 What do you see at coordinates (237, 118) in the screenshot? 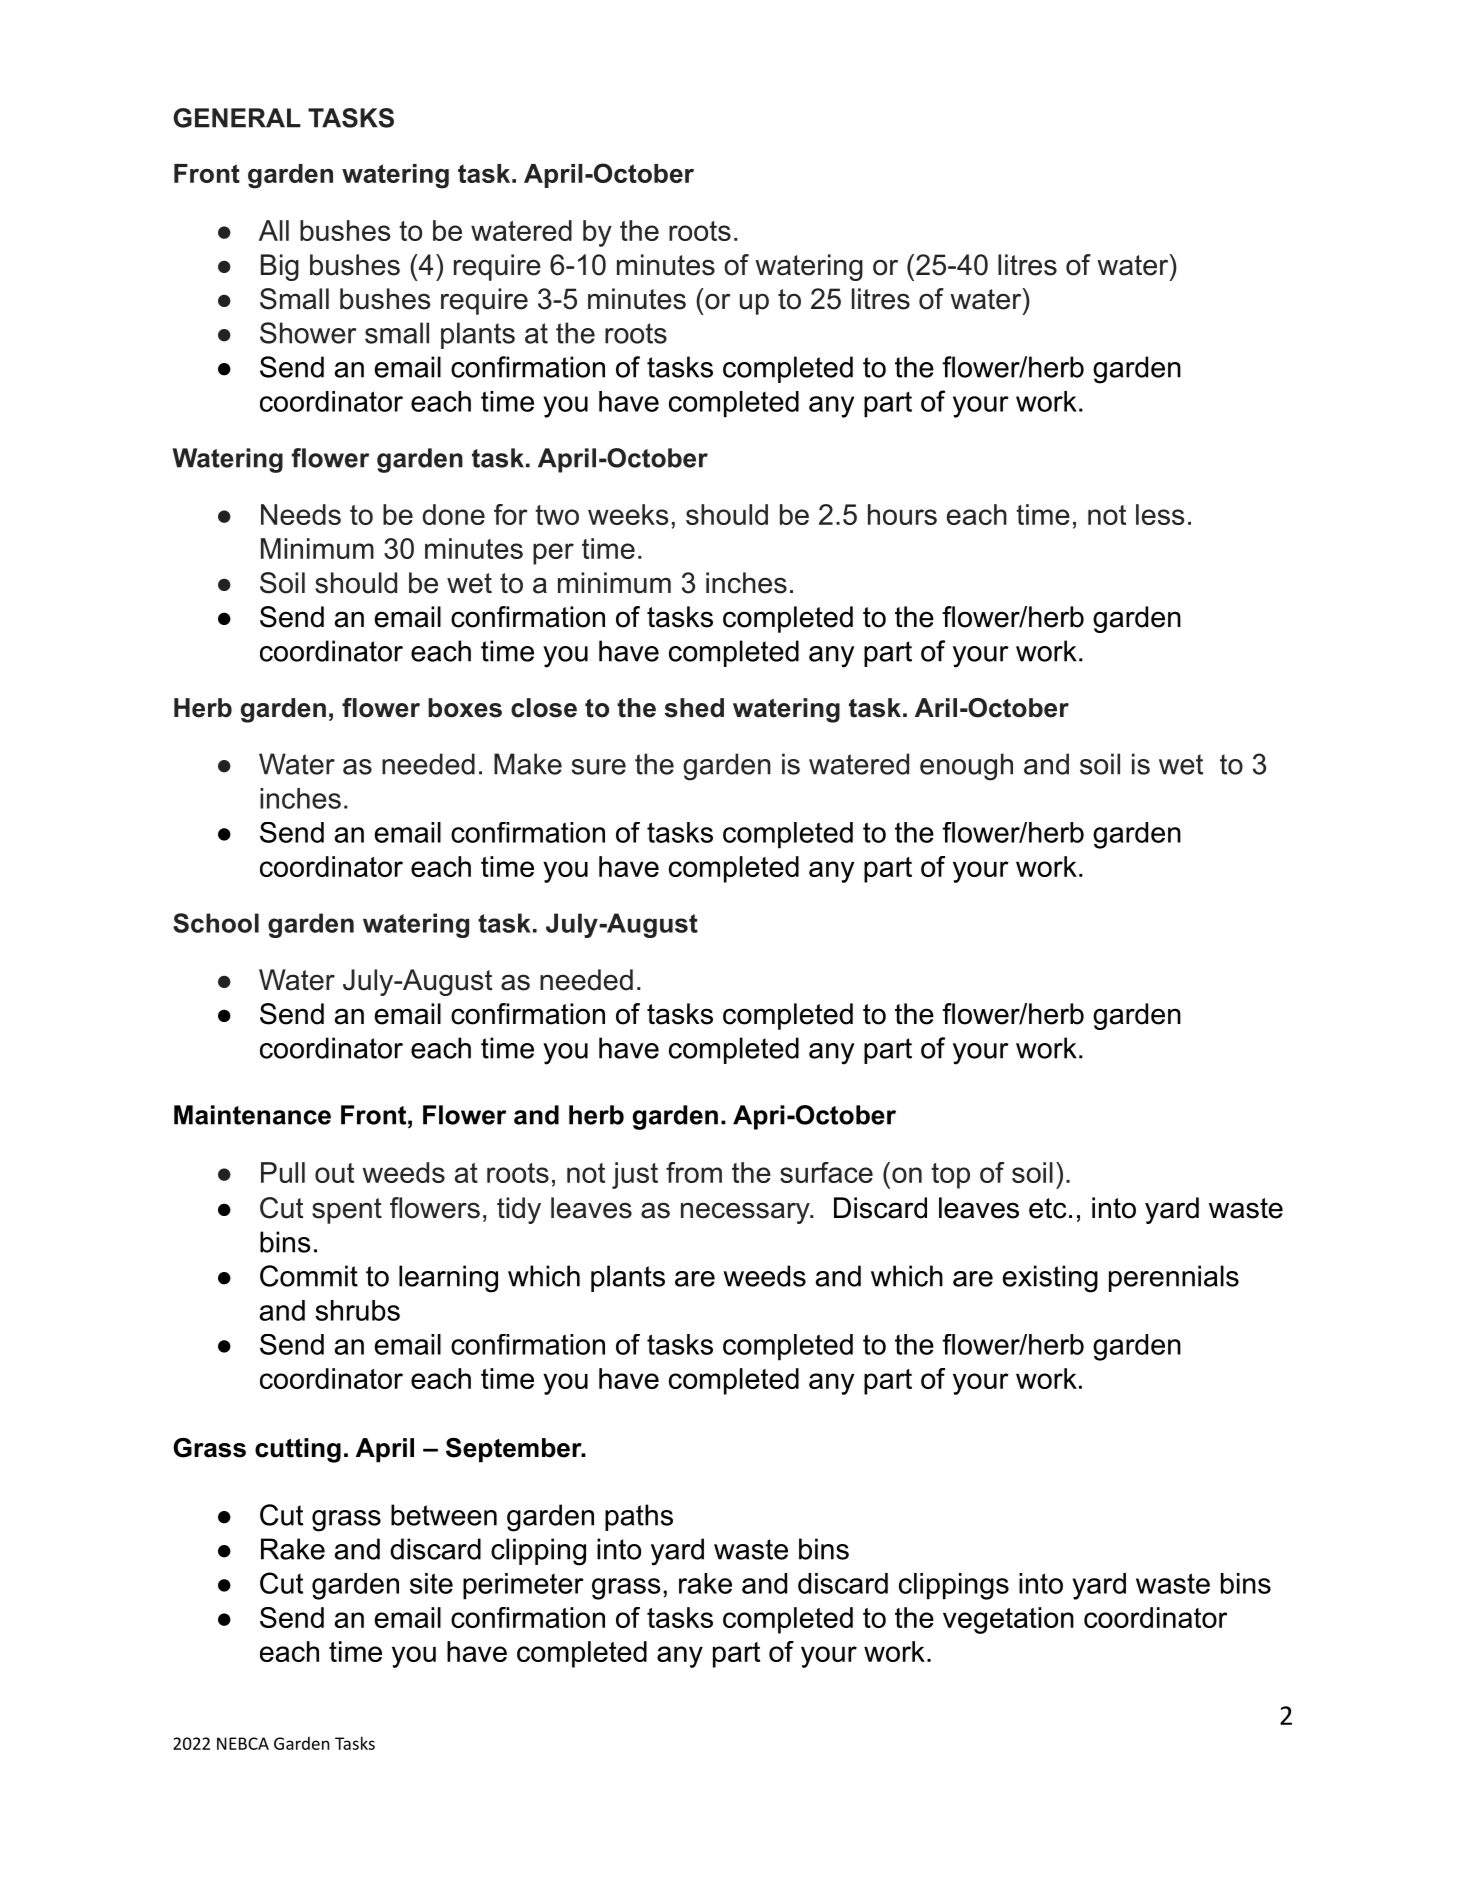
I see `GENERAL` at bounding box center [237, 118].
